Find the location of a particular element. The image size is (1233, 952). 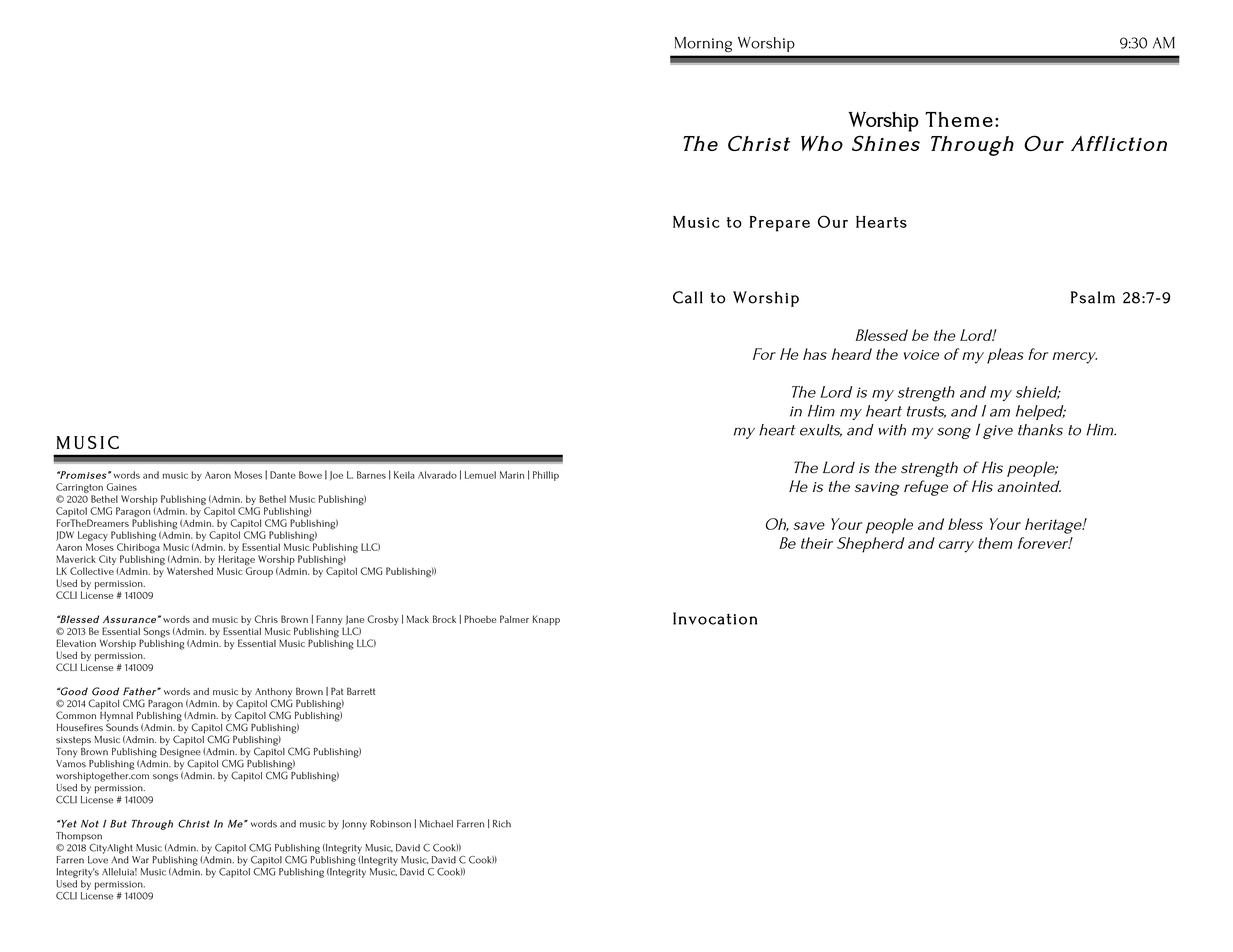

Knapp is located at coordinates (546, 620).
